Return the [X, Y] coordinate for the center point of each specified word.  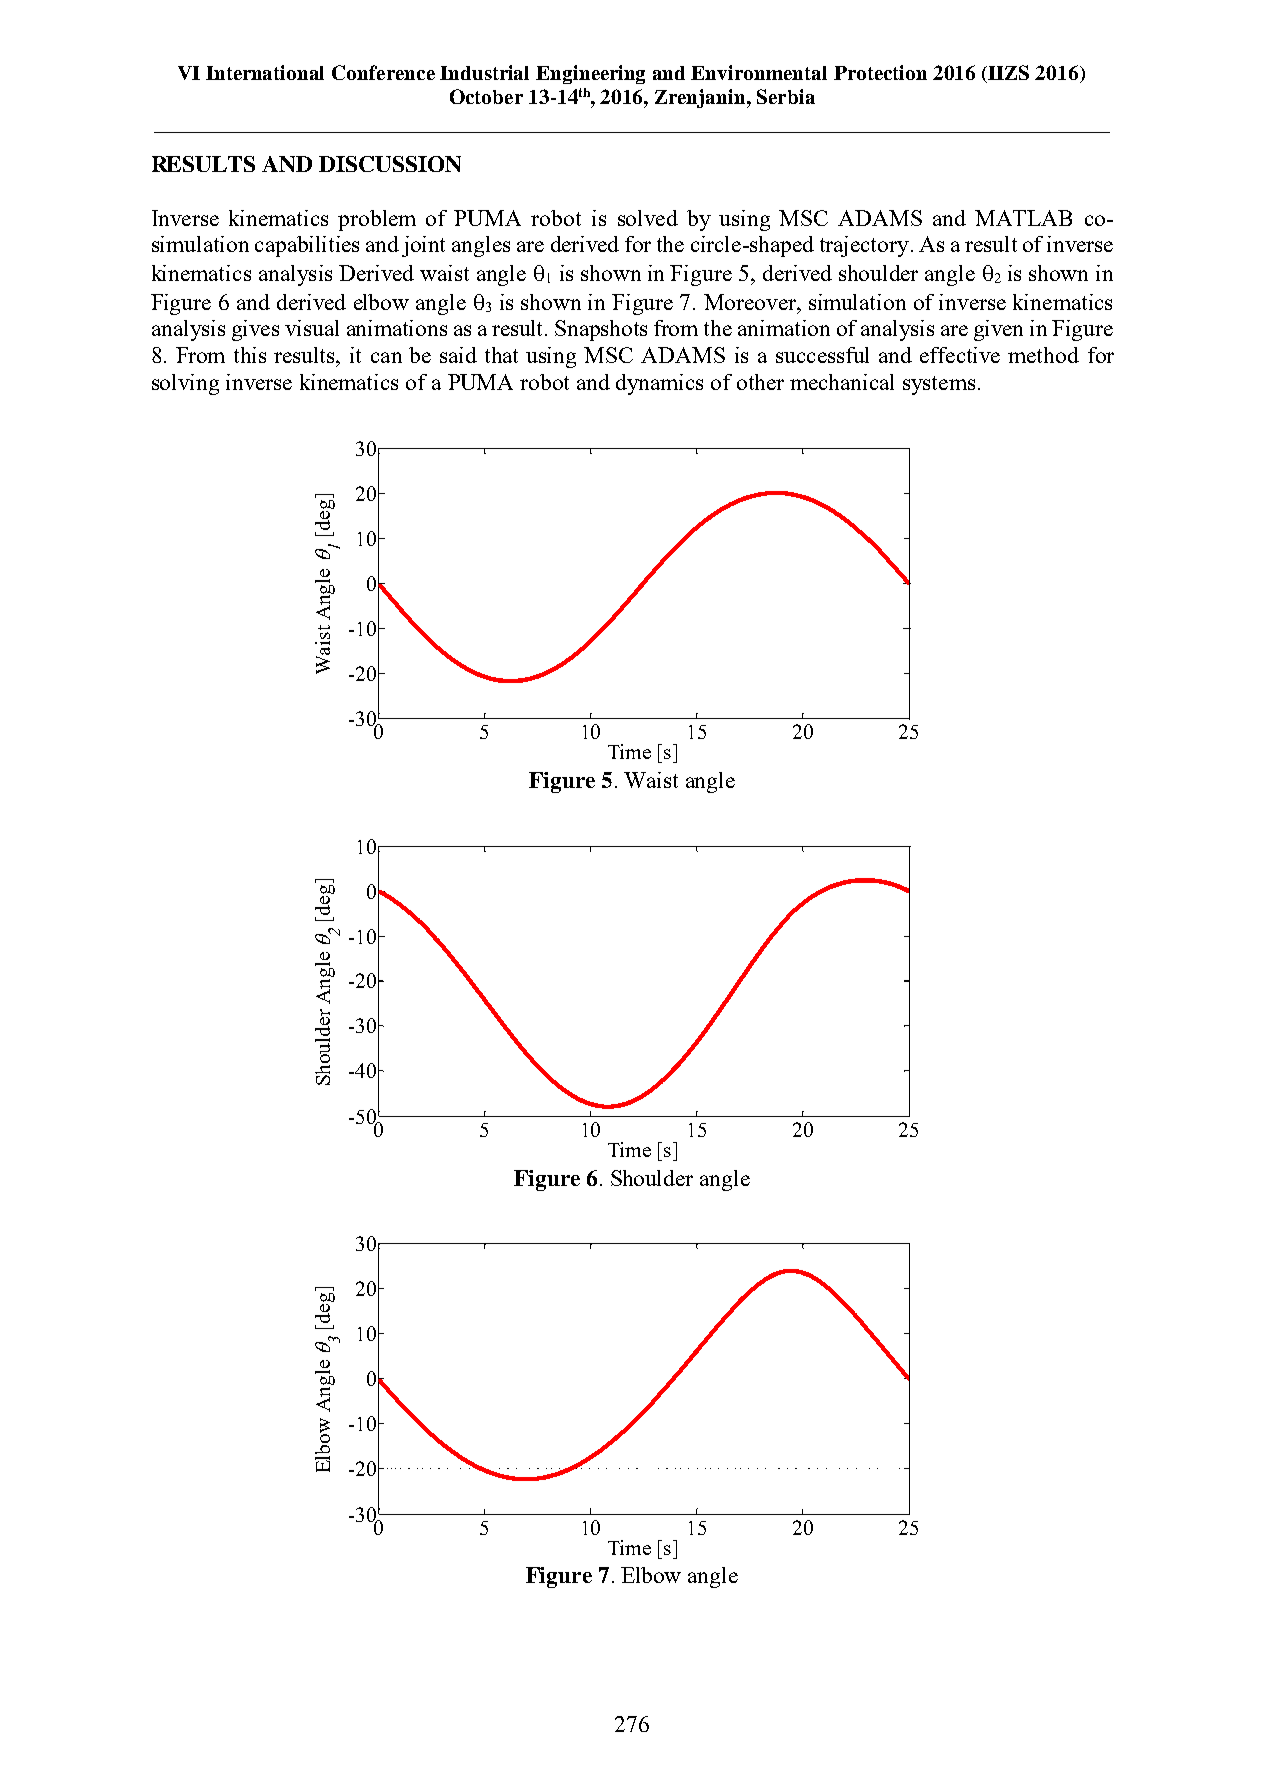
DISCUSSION [390, 164]
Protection [880, 72]
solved [648, 218]
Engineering [590, 74]
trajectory [864, 246]
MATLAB [1023, 218]
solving [185, 384]
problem [377, 220]
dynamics [659, 384]
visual [312, 328]
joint [423, 246]
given [998, 330]
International [265, 72]
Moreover [751, 302]
